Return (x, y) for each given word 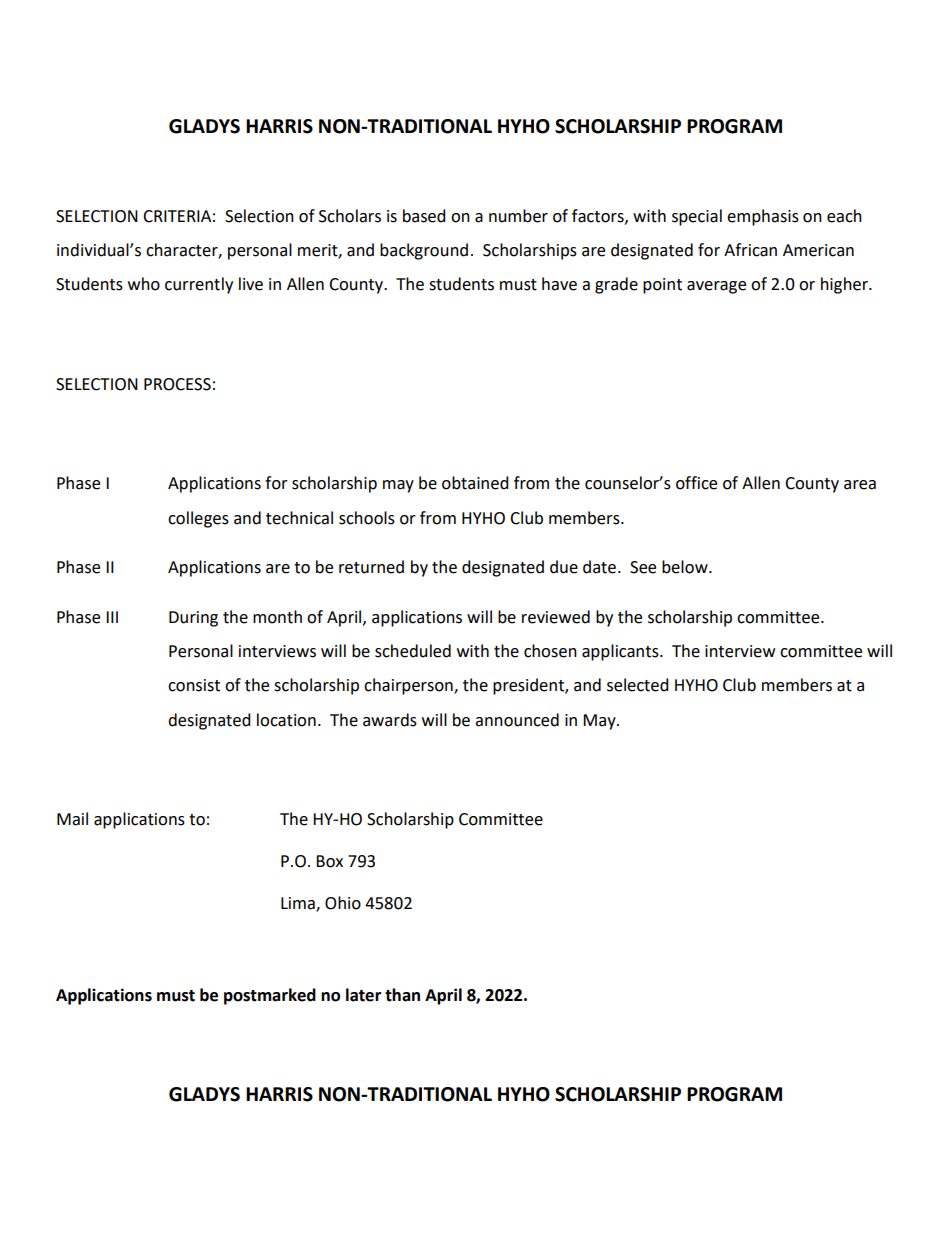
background (424, 251)
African (750, 250)
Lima (299, 904)
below (686, 567)
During (193, 619)
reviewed (556, 617)
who (144, 284)
